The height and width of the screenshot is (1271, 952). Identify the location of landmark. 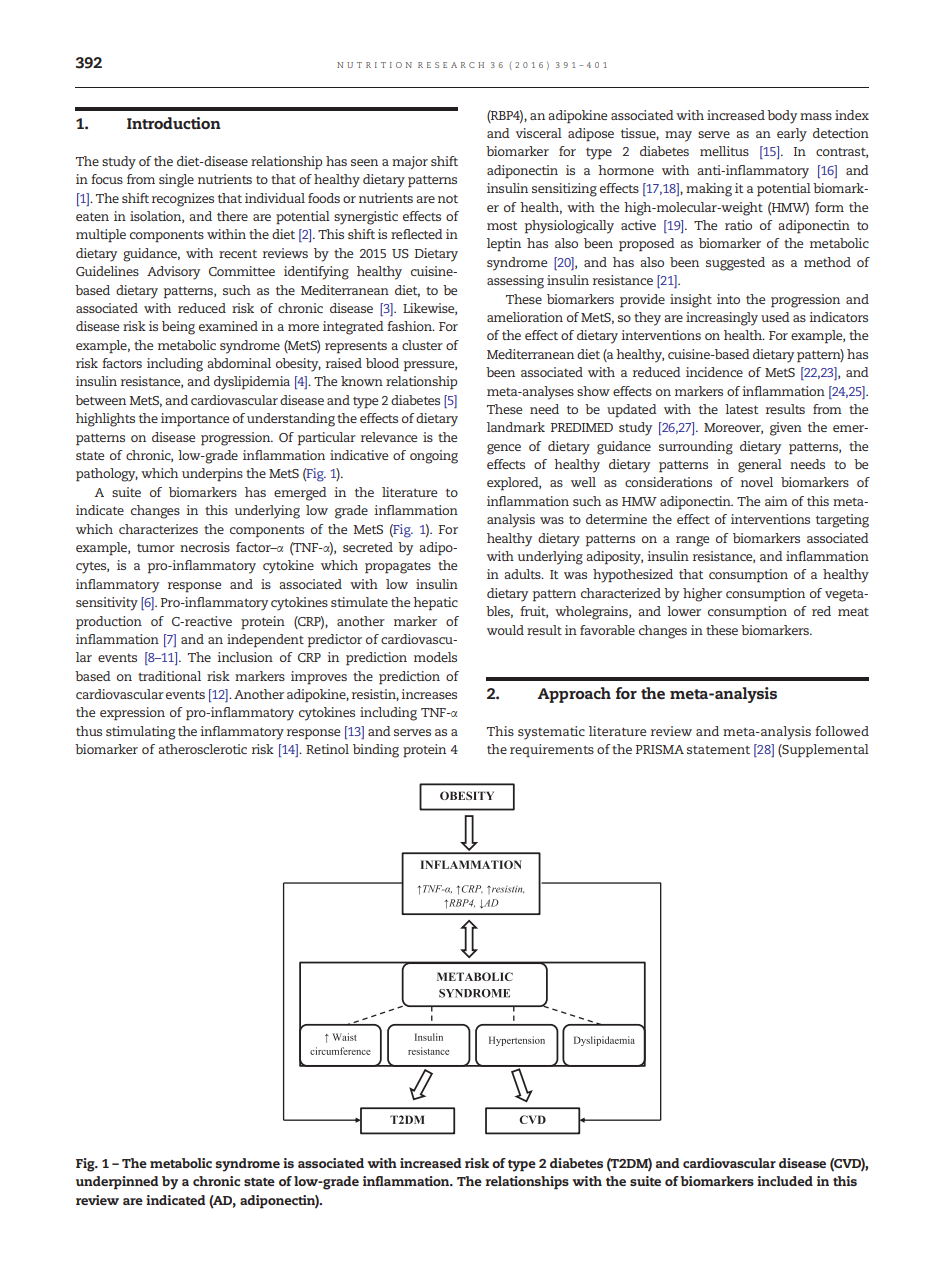
(516, 427).
